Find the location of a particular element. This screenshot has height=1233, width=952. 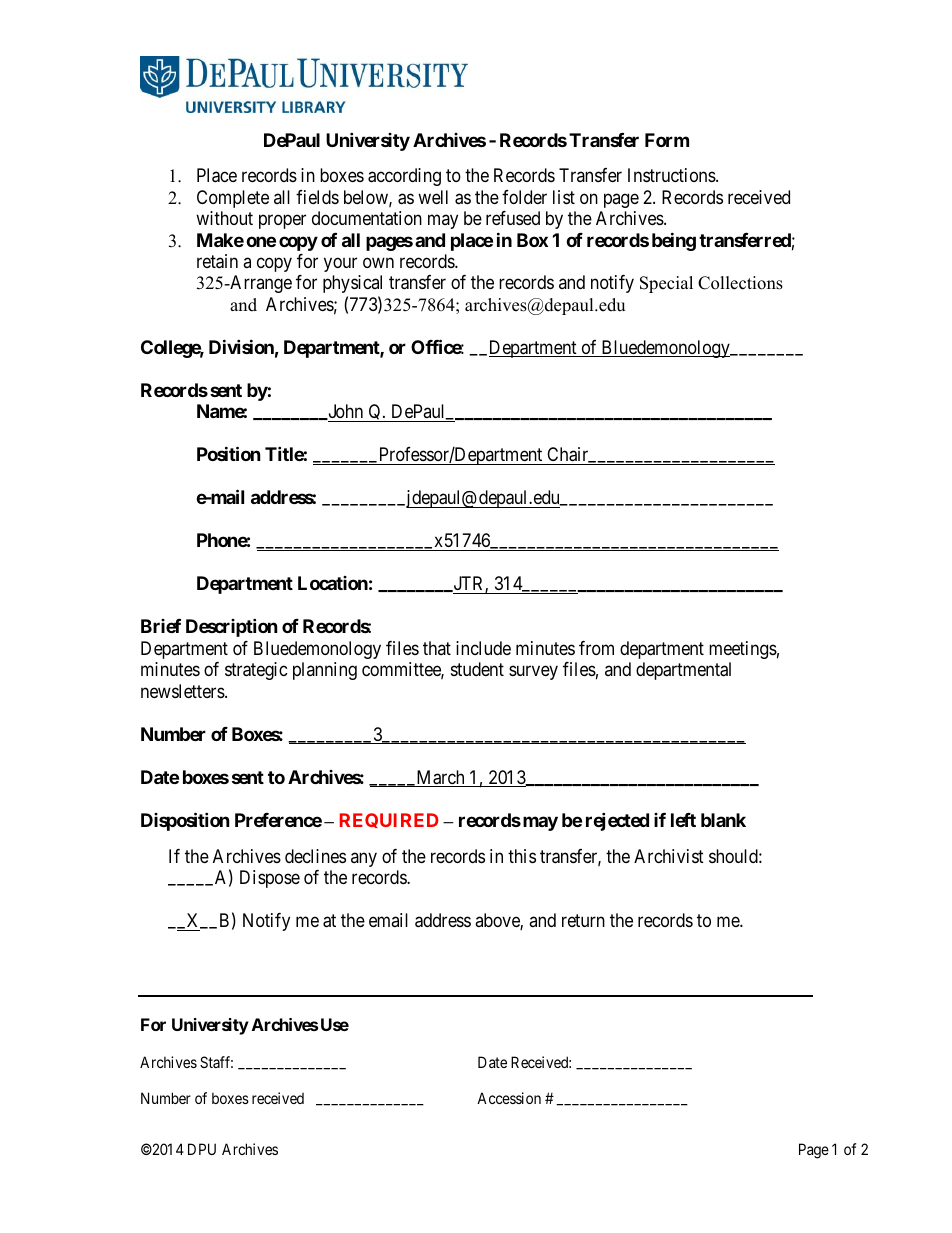

return is located at coordinates (583, 920).
